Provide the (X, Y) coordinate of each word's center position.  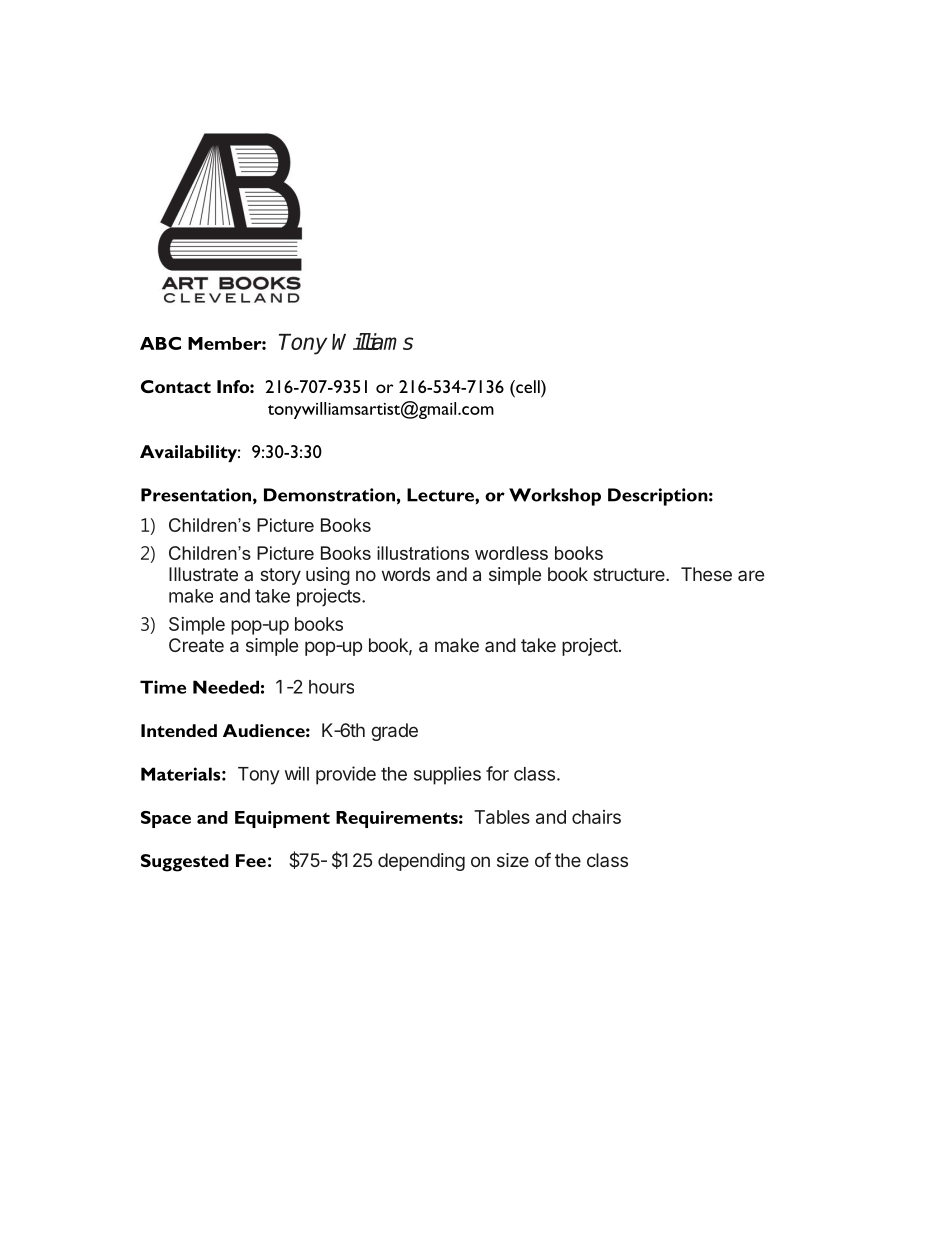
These (706, 574)
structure (630, 574)
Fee (251, 860)
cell (528, 386)
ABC (160, 343)
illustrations (423, 553)
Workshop (555, 497)
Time (163, 687)
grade (394, 732)
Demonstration (329, 495)
